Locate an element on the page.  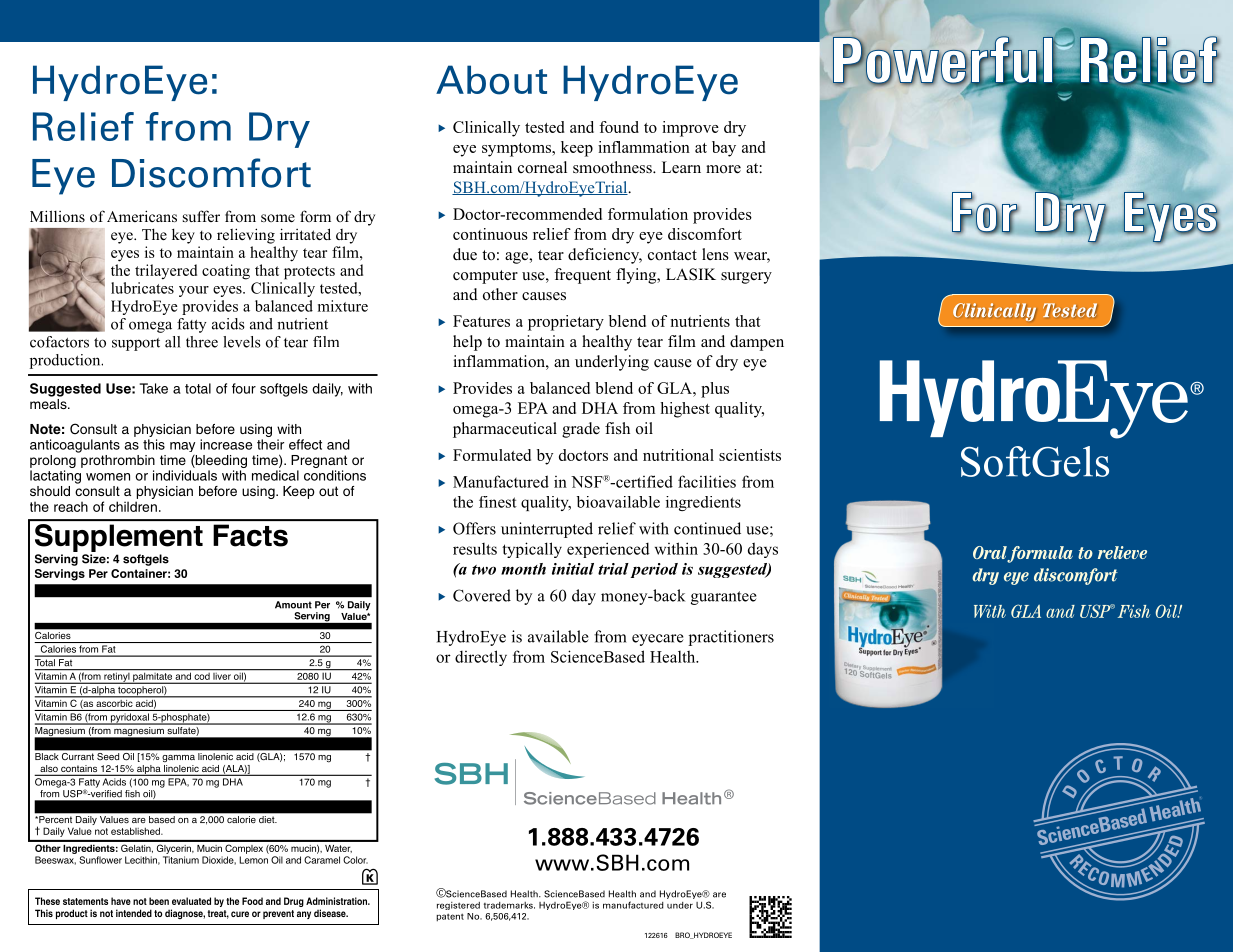
patent is located at coordinates (450, 917).
